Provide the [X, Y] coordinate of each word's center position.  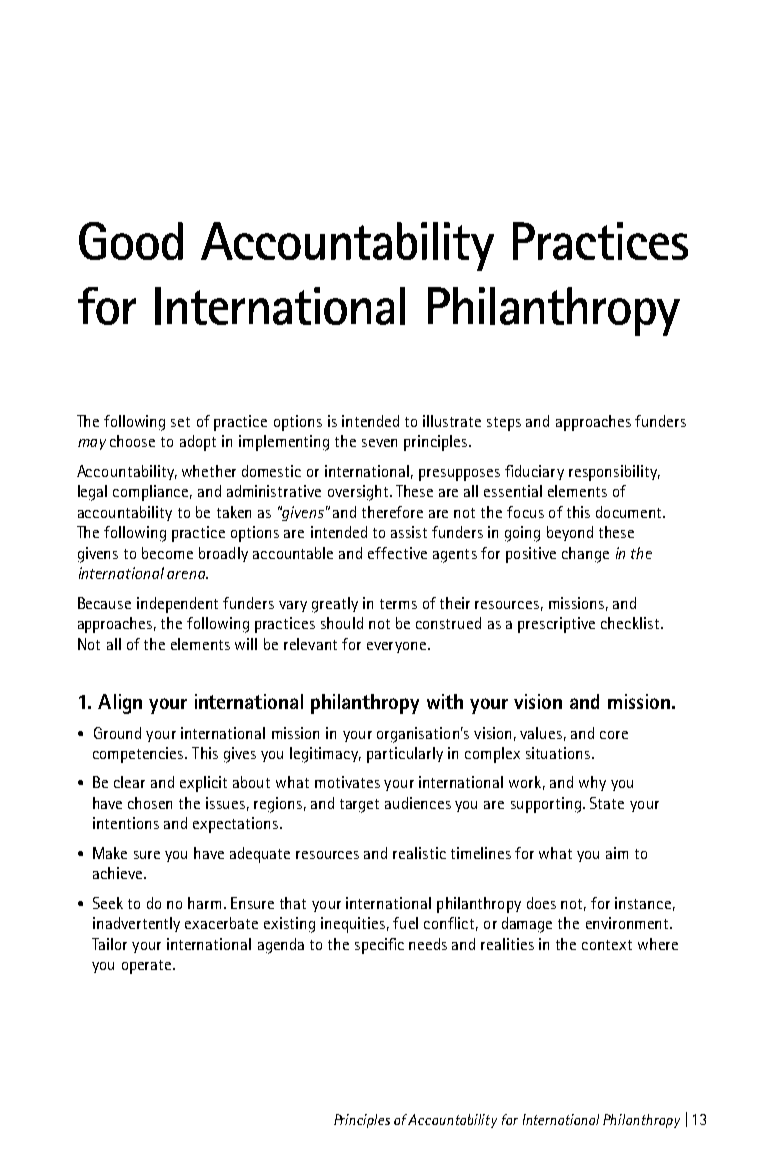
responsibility [614, 473]
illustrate [452, 421]
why [592, 783]
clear [129, 782]
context [607, 945]
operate [146, 967]
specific [379, 946]
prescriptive [556, 625]
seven [379, 443]
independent [177, 605]
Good [131, 241]
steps [504, 424]
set [180, 422]
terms [398, 604]
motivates [347, 782]
